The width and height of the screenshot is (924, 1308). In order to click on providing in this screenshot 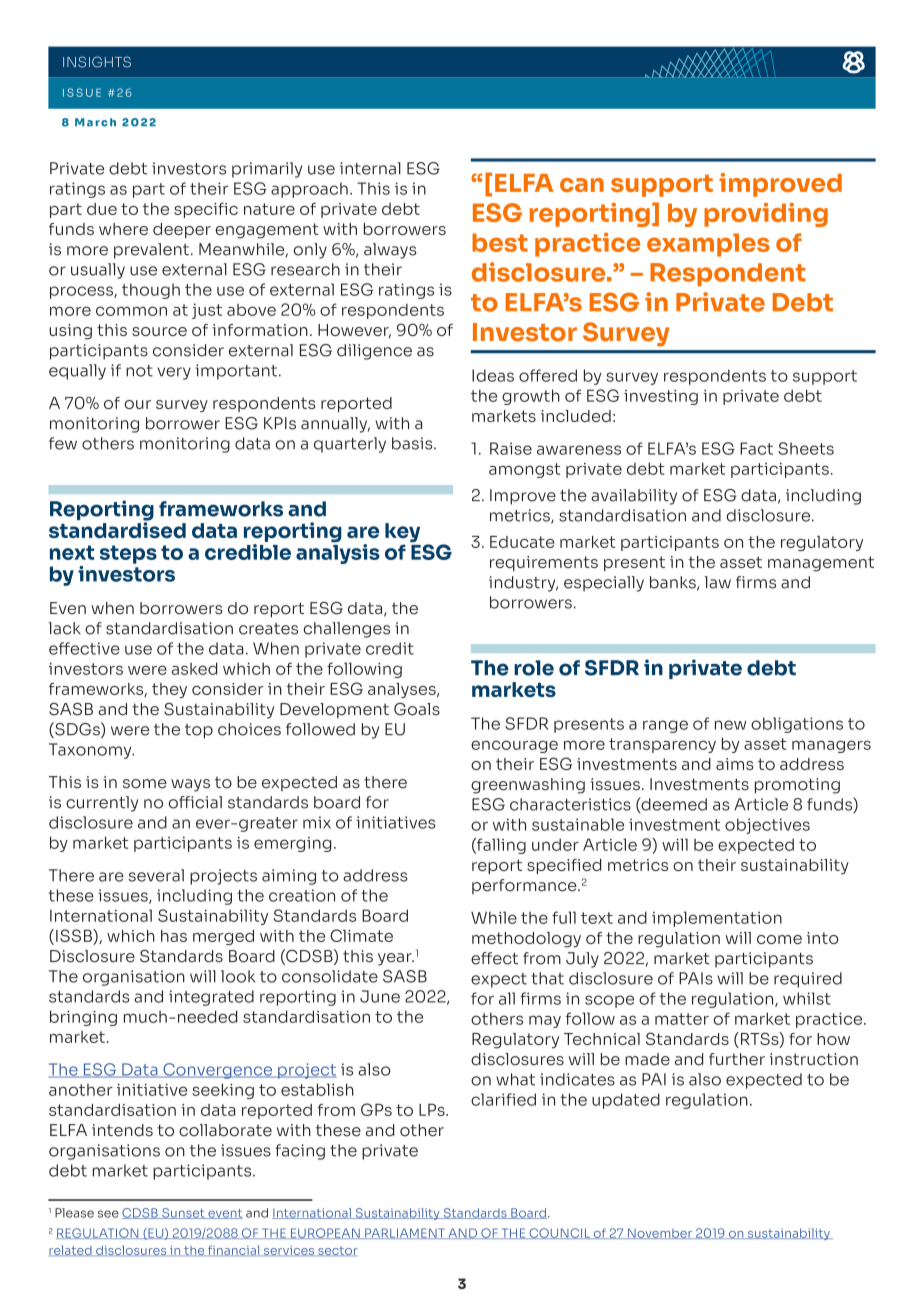, I will do `click(766, 215)`.
